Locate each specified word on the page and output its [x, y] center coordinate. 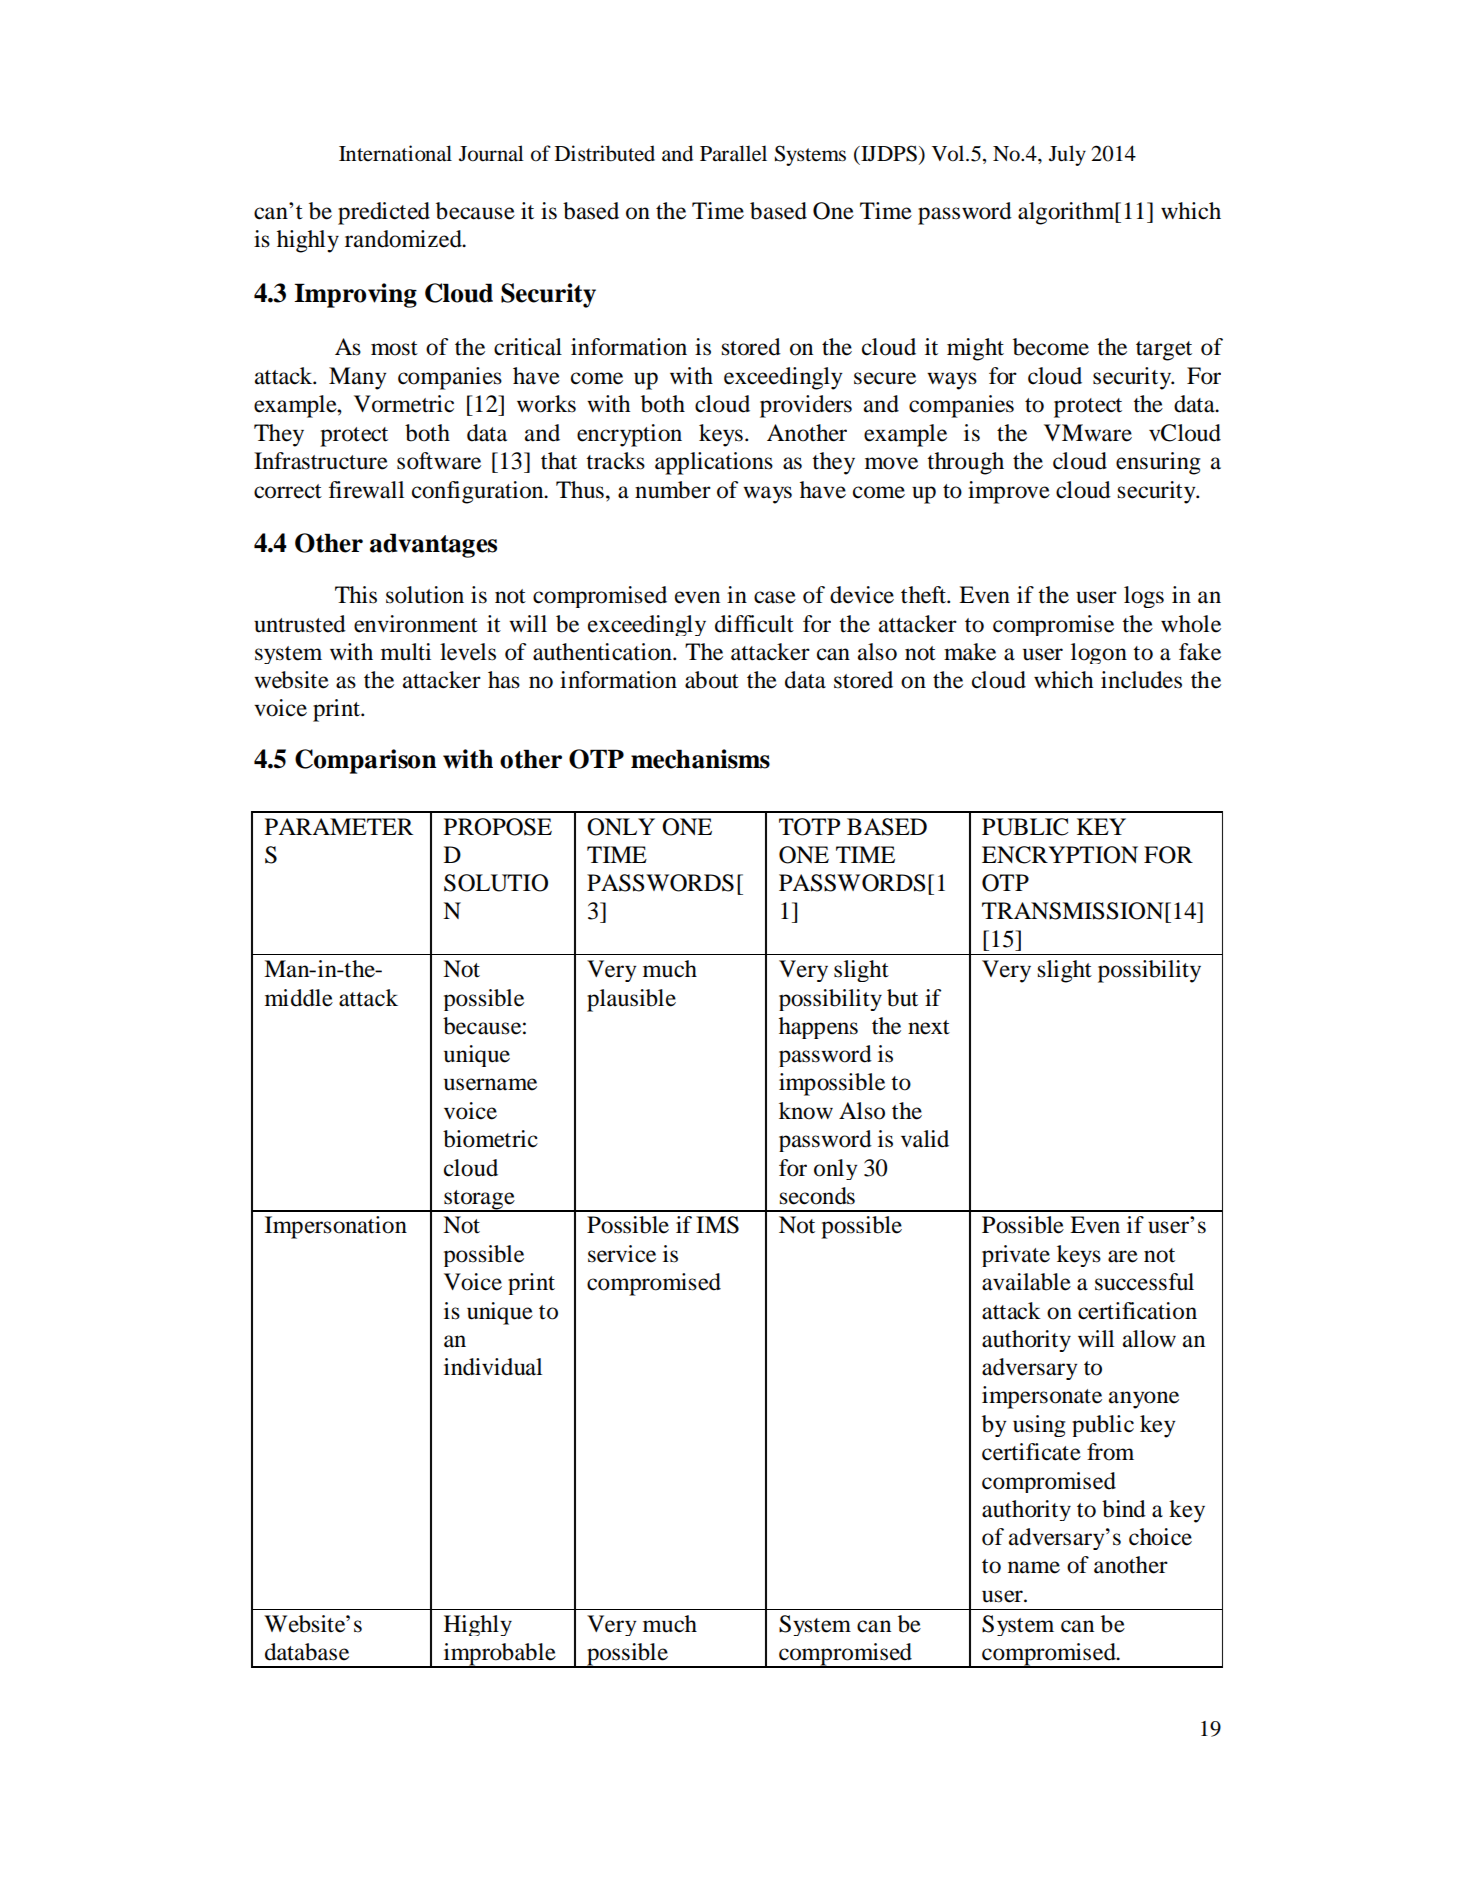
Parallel [733, 153]
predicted [384, 213]
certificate [1031, 1452]
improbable [499, 1655]
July [1067, 155]
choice [1160, 1537]
